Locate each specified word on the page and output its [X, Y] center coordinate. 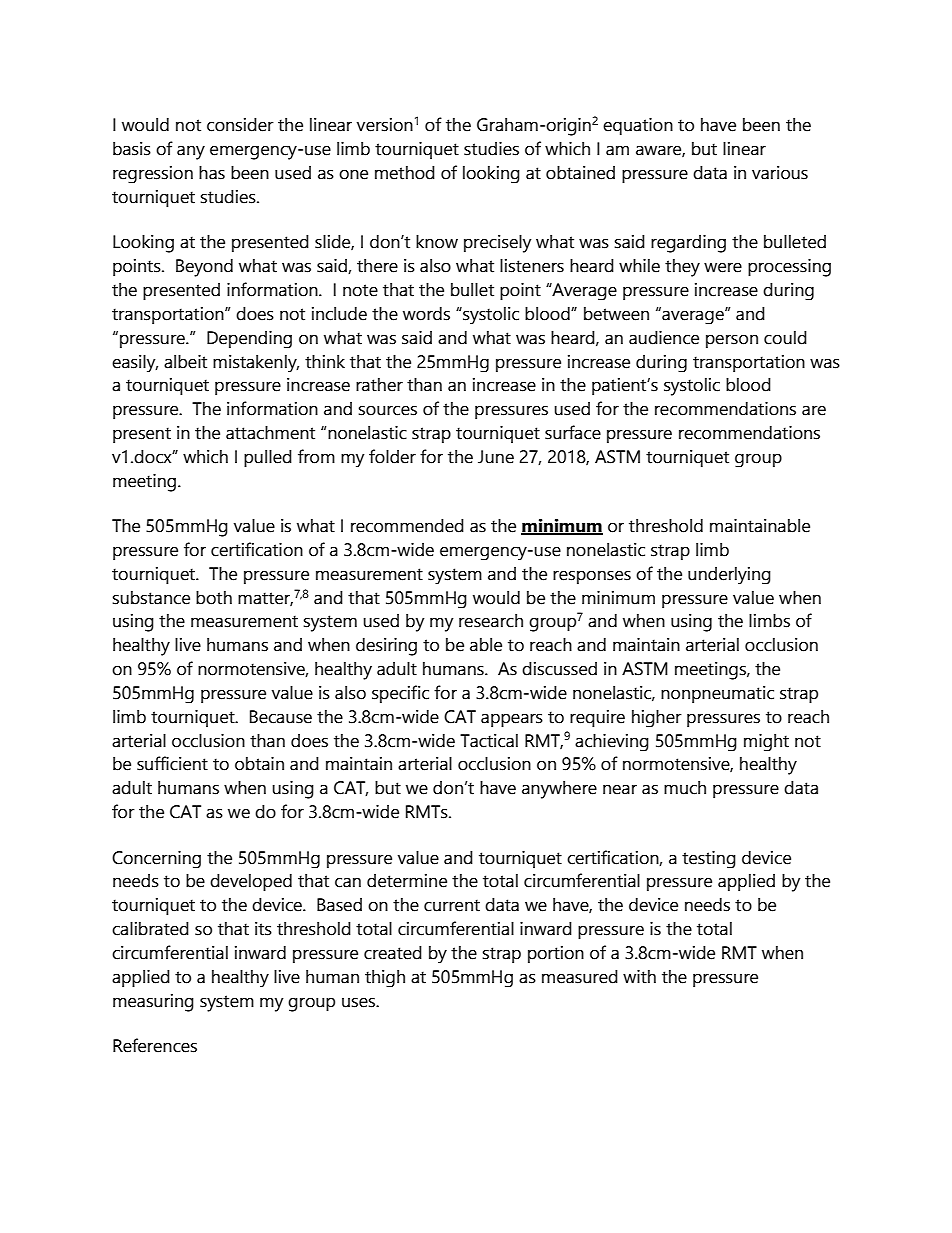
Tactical [489, 741]
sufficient [172, 763]
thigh [385, 978]
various [780, 173]
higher [657, 718]
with [639, 977]
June [496, 457]
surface [573, 432]
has [212, 173]
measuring [153, 1003]
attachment [270, 433]
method [405, 173]
